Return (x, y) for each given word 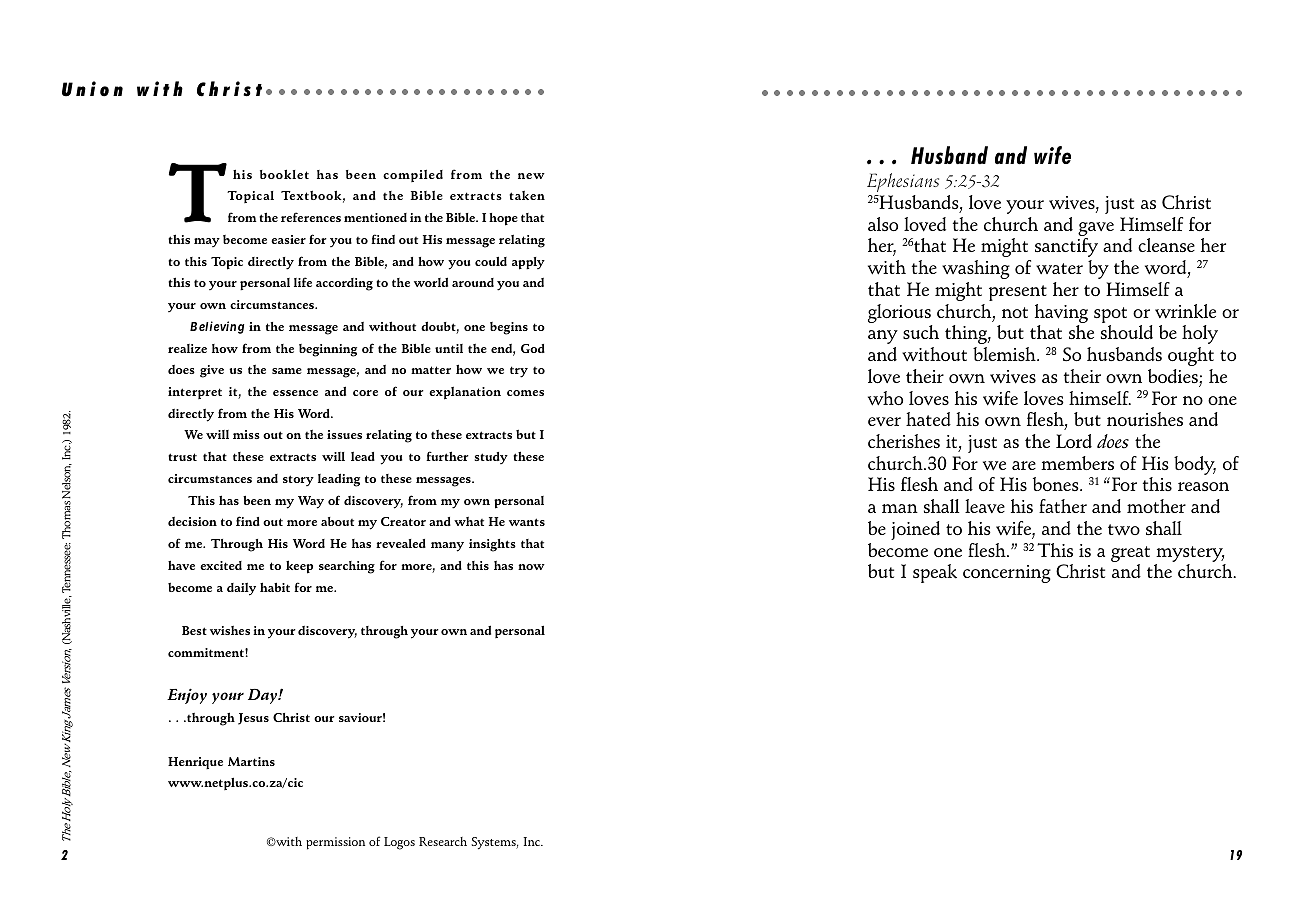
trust (182, 457)
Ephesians (903, 182)
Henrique (195, 763)
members (1077, 463)
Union (92, 89)
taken (527, 195)
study (491, 458)
